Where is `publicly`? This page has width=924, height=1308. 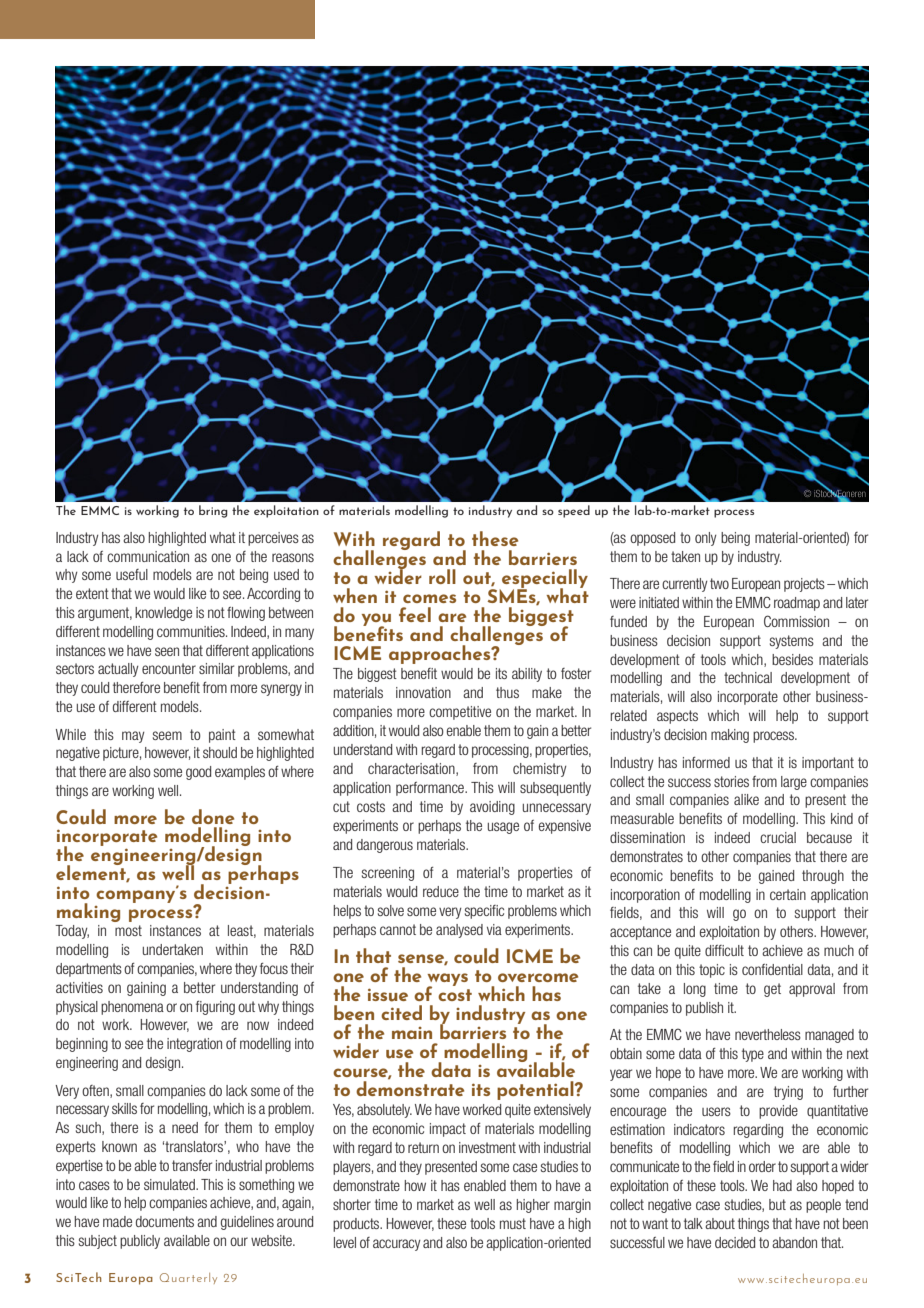 publicly is located at coordinates (140, 1242).
